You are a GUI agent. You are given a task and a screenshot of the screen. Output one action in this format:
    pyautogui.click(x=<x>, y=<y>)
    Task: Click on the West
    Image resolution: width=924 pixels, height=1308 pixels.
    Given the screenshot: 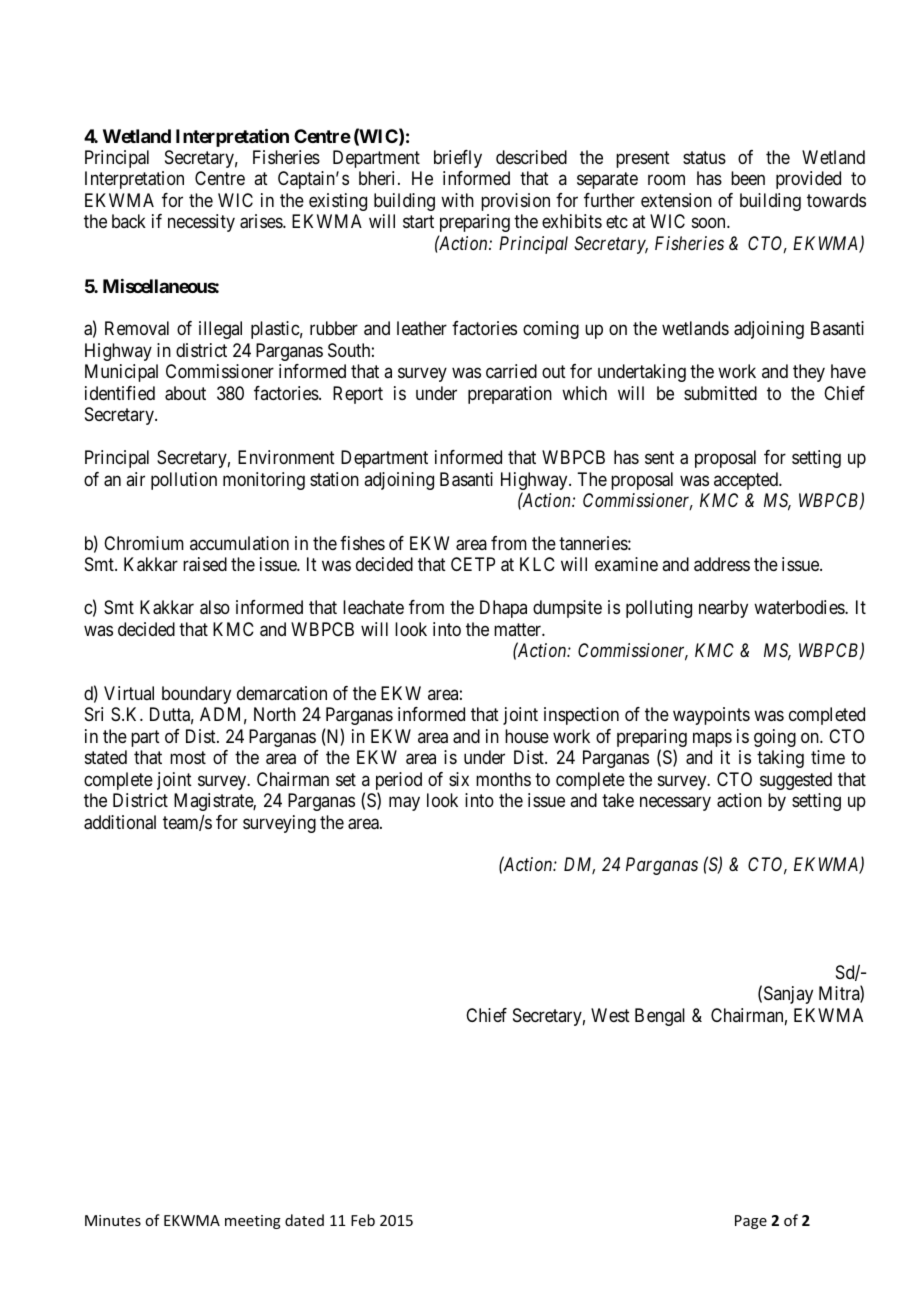 What is the action you would take?
    pyautogui.click(x=610, y=1015)
